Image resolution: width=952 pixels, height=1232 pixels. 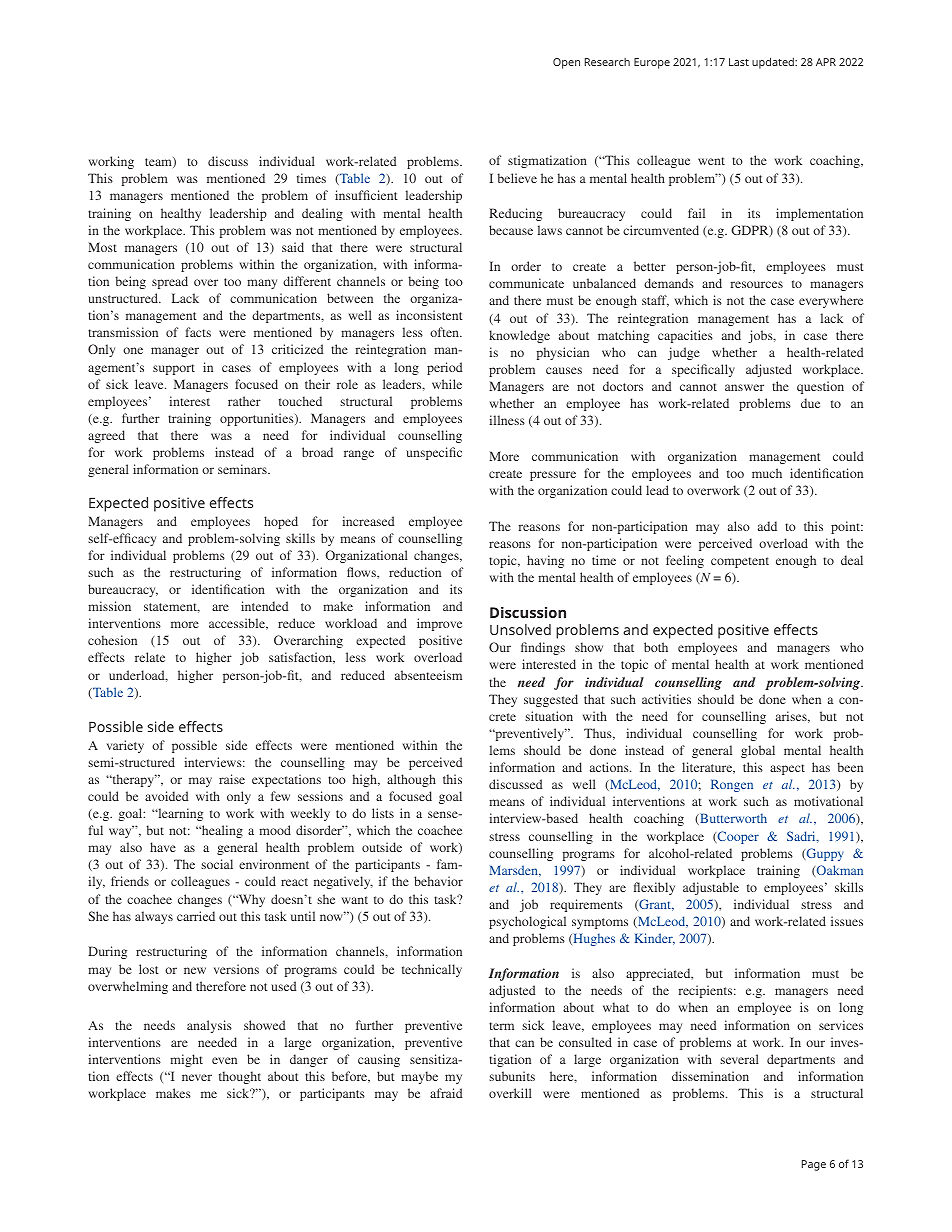 I want to click on although, so click(x=411, y=780).
